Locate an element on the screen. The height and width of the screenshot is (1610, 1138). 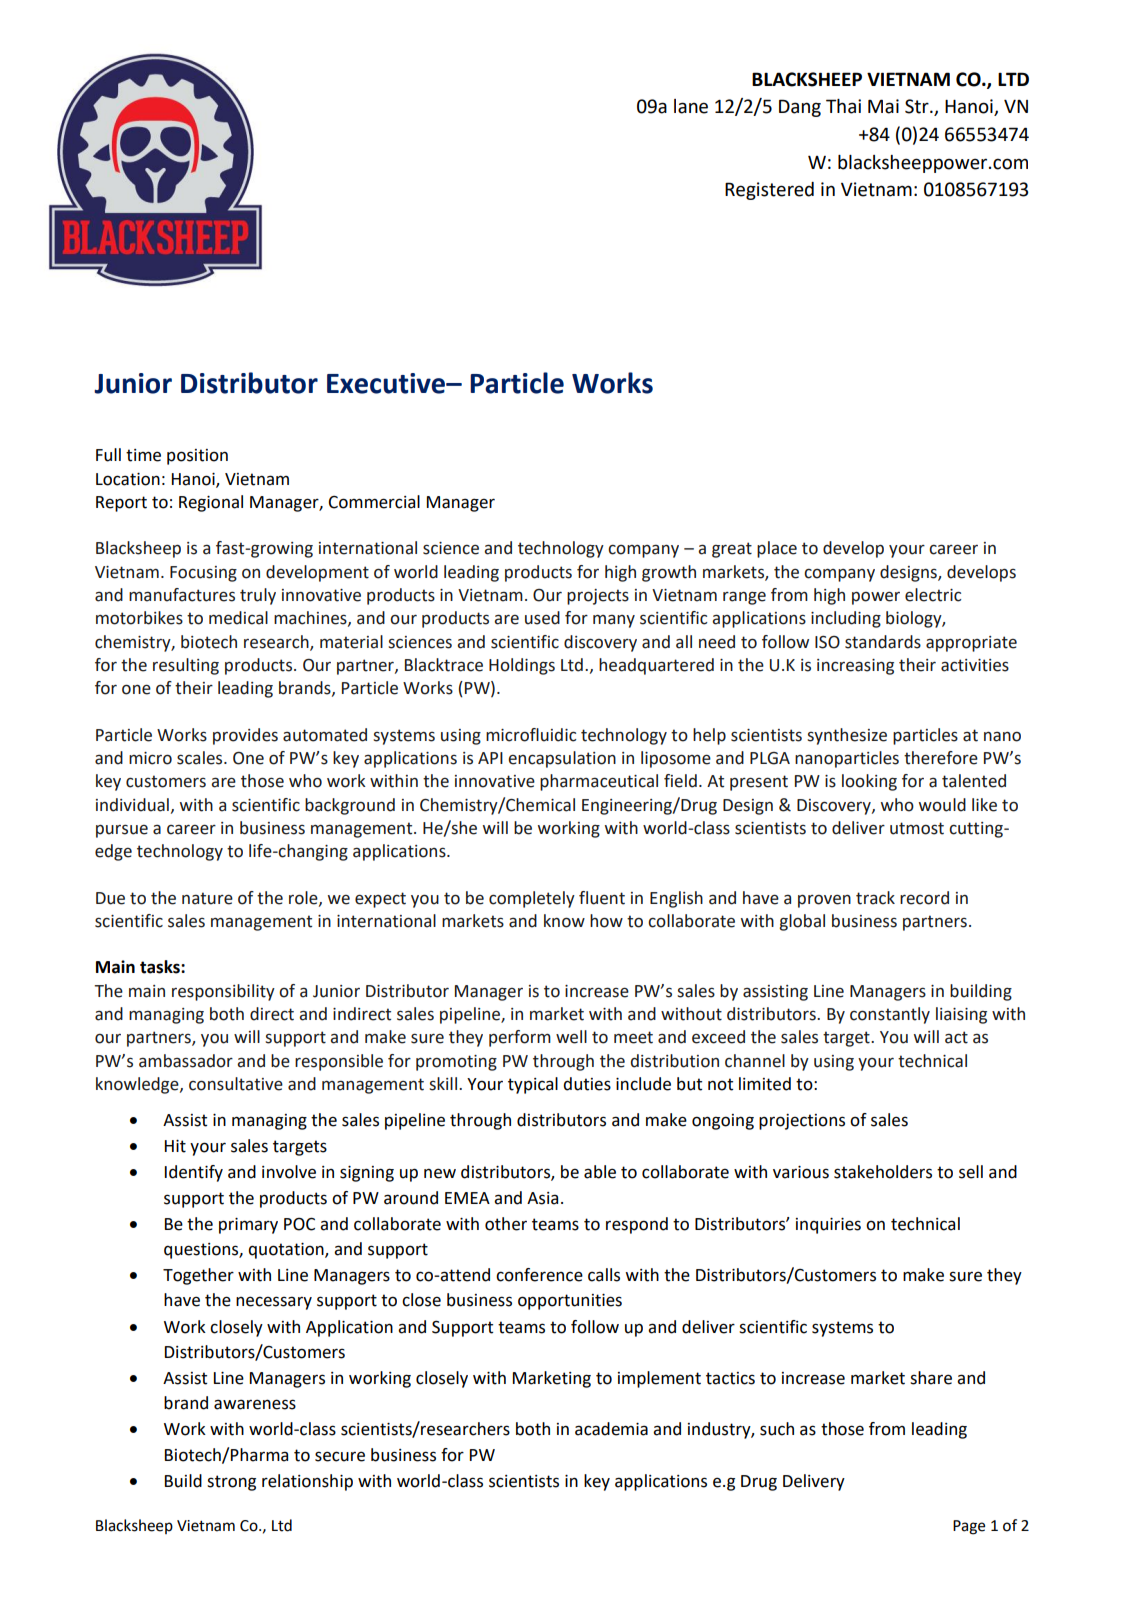
lane is located at coordinates (691, 106).
